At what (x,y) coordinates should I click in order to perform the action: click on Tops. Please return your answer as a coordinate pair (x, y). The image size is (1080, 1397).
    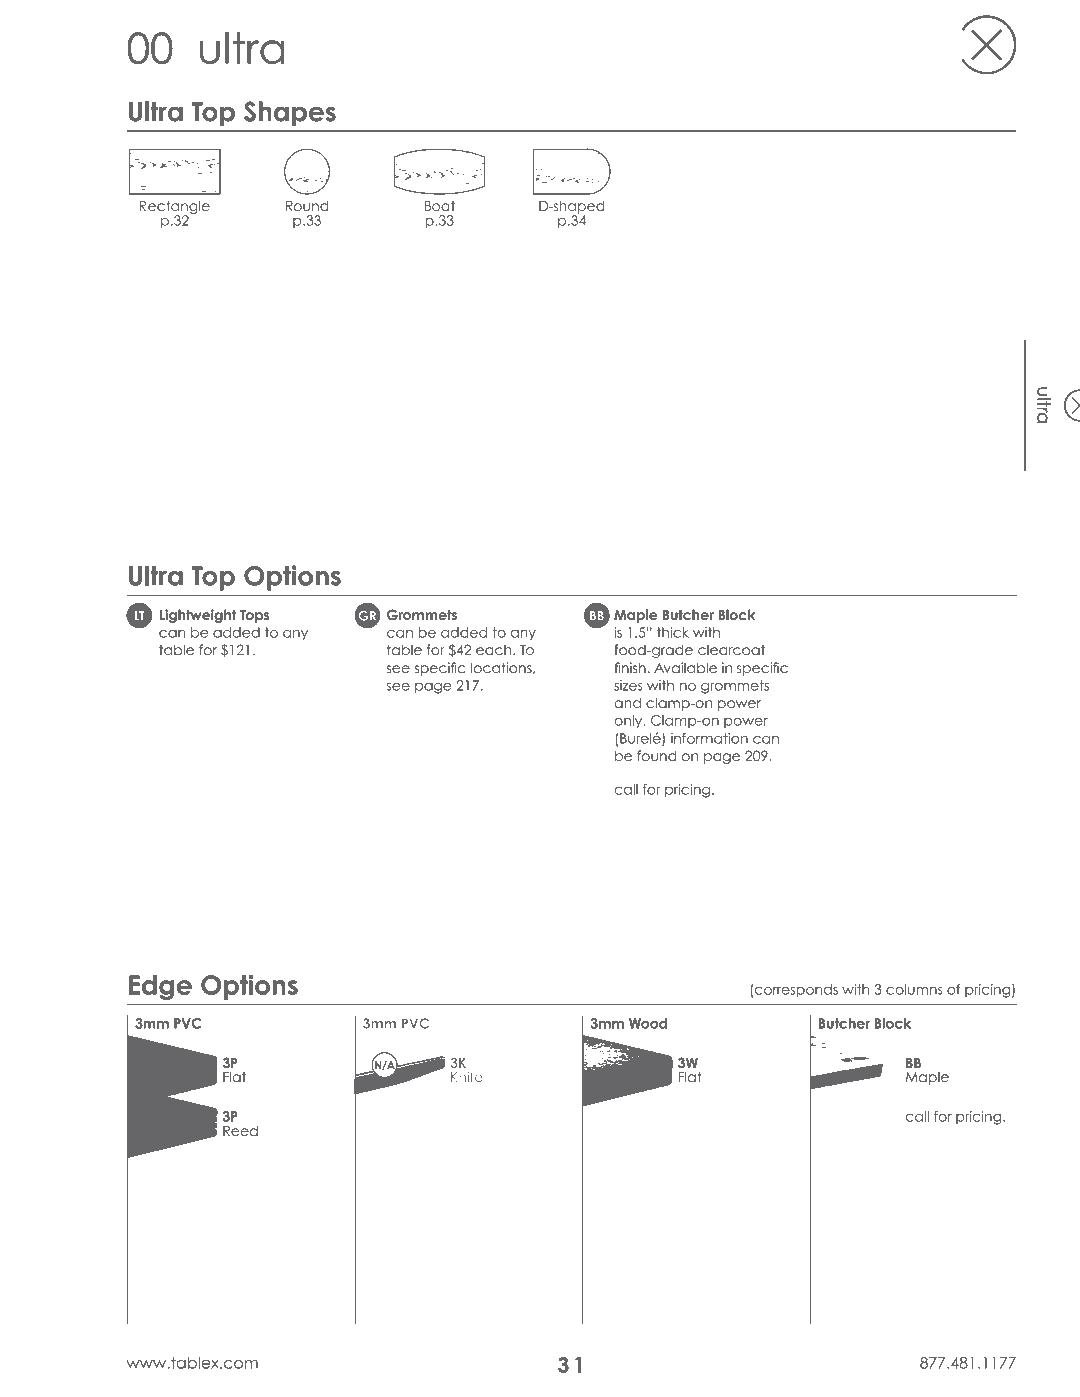
    Looking at the image, I should click on (255, 616).
